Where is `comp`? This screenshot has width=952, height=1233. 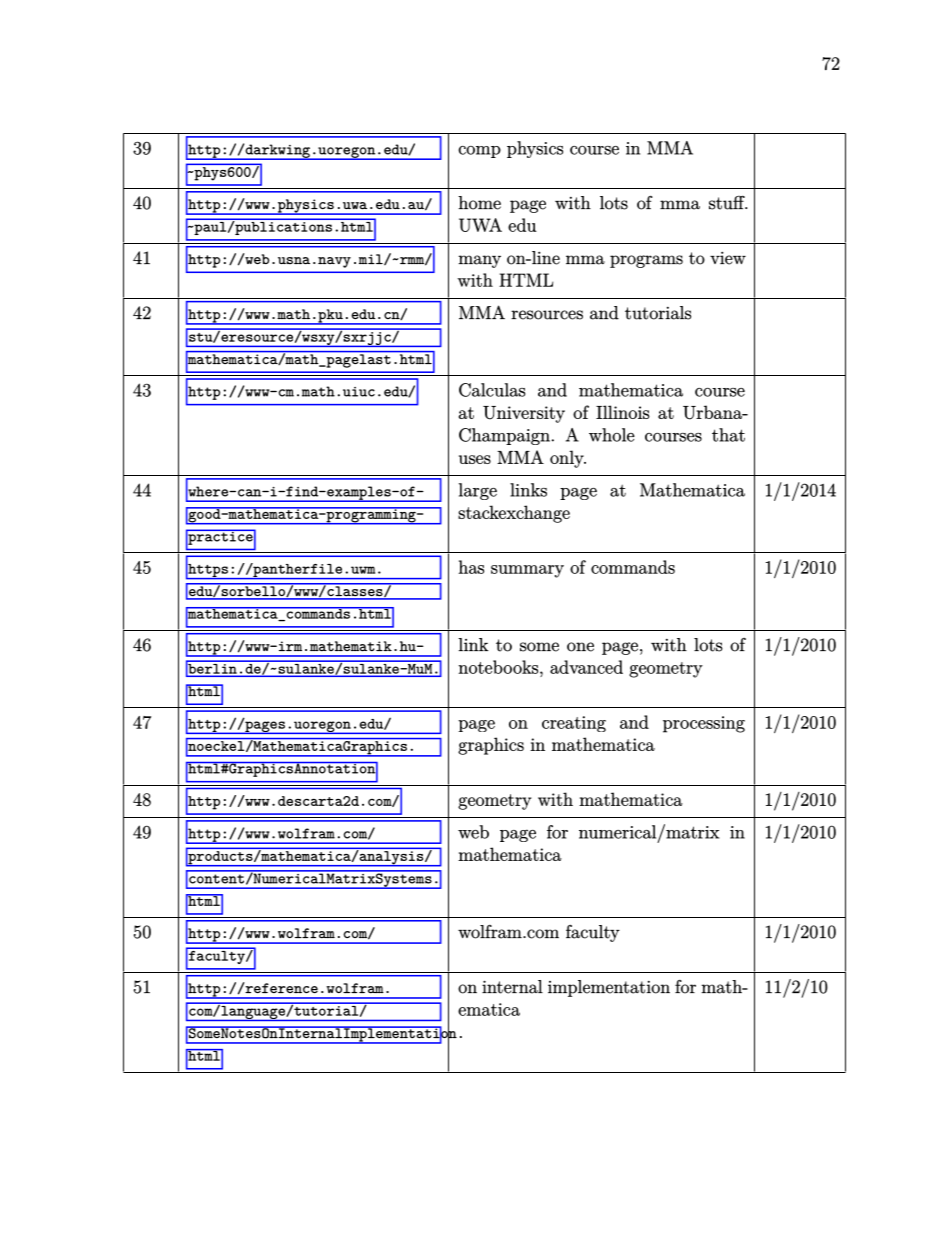
comp is located at coordinates (479, 152).
